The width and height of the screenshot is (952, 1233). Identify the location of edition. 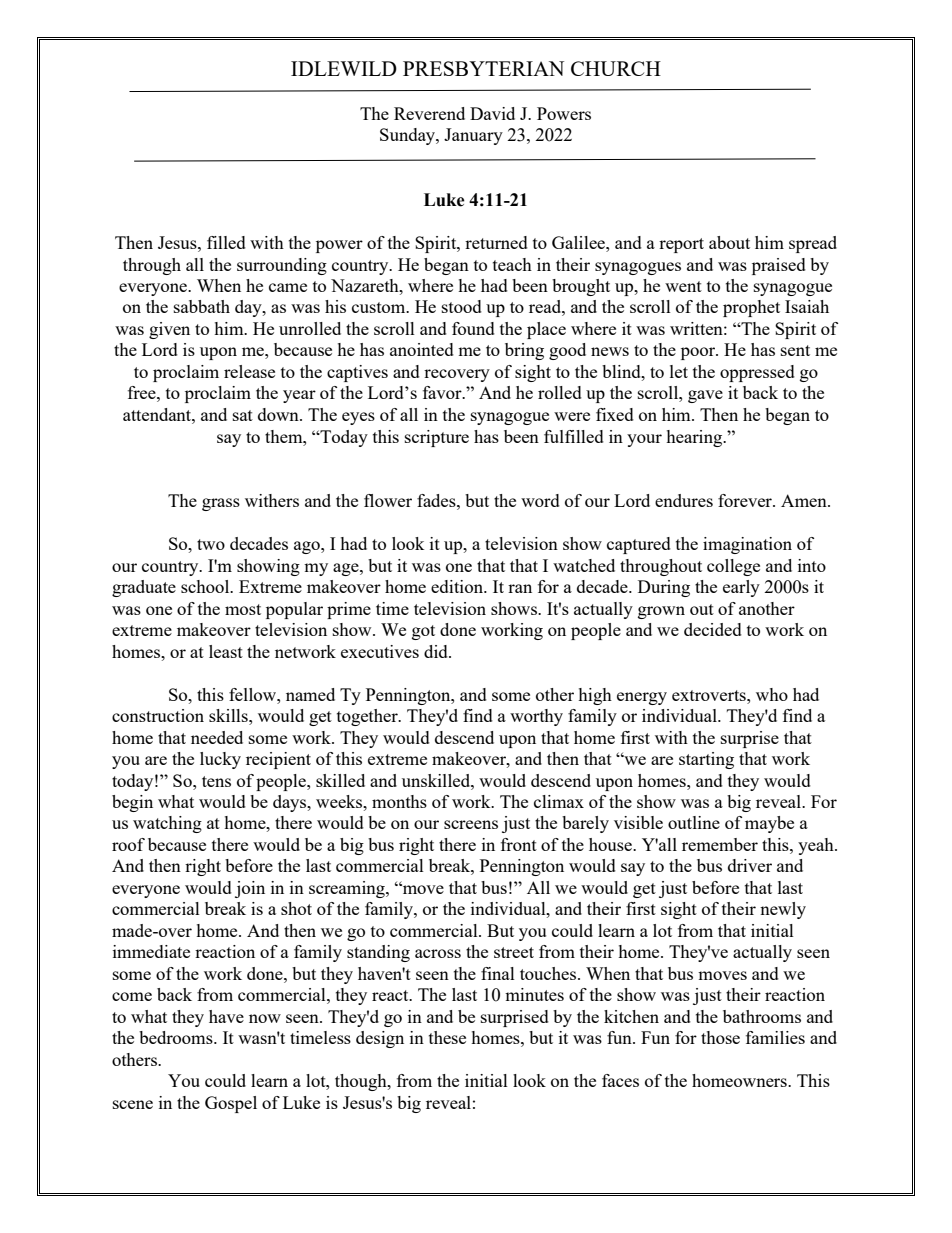
(458, 586).
